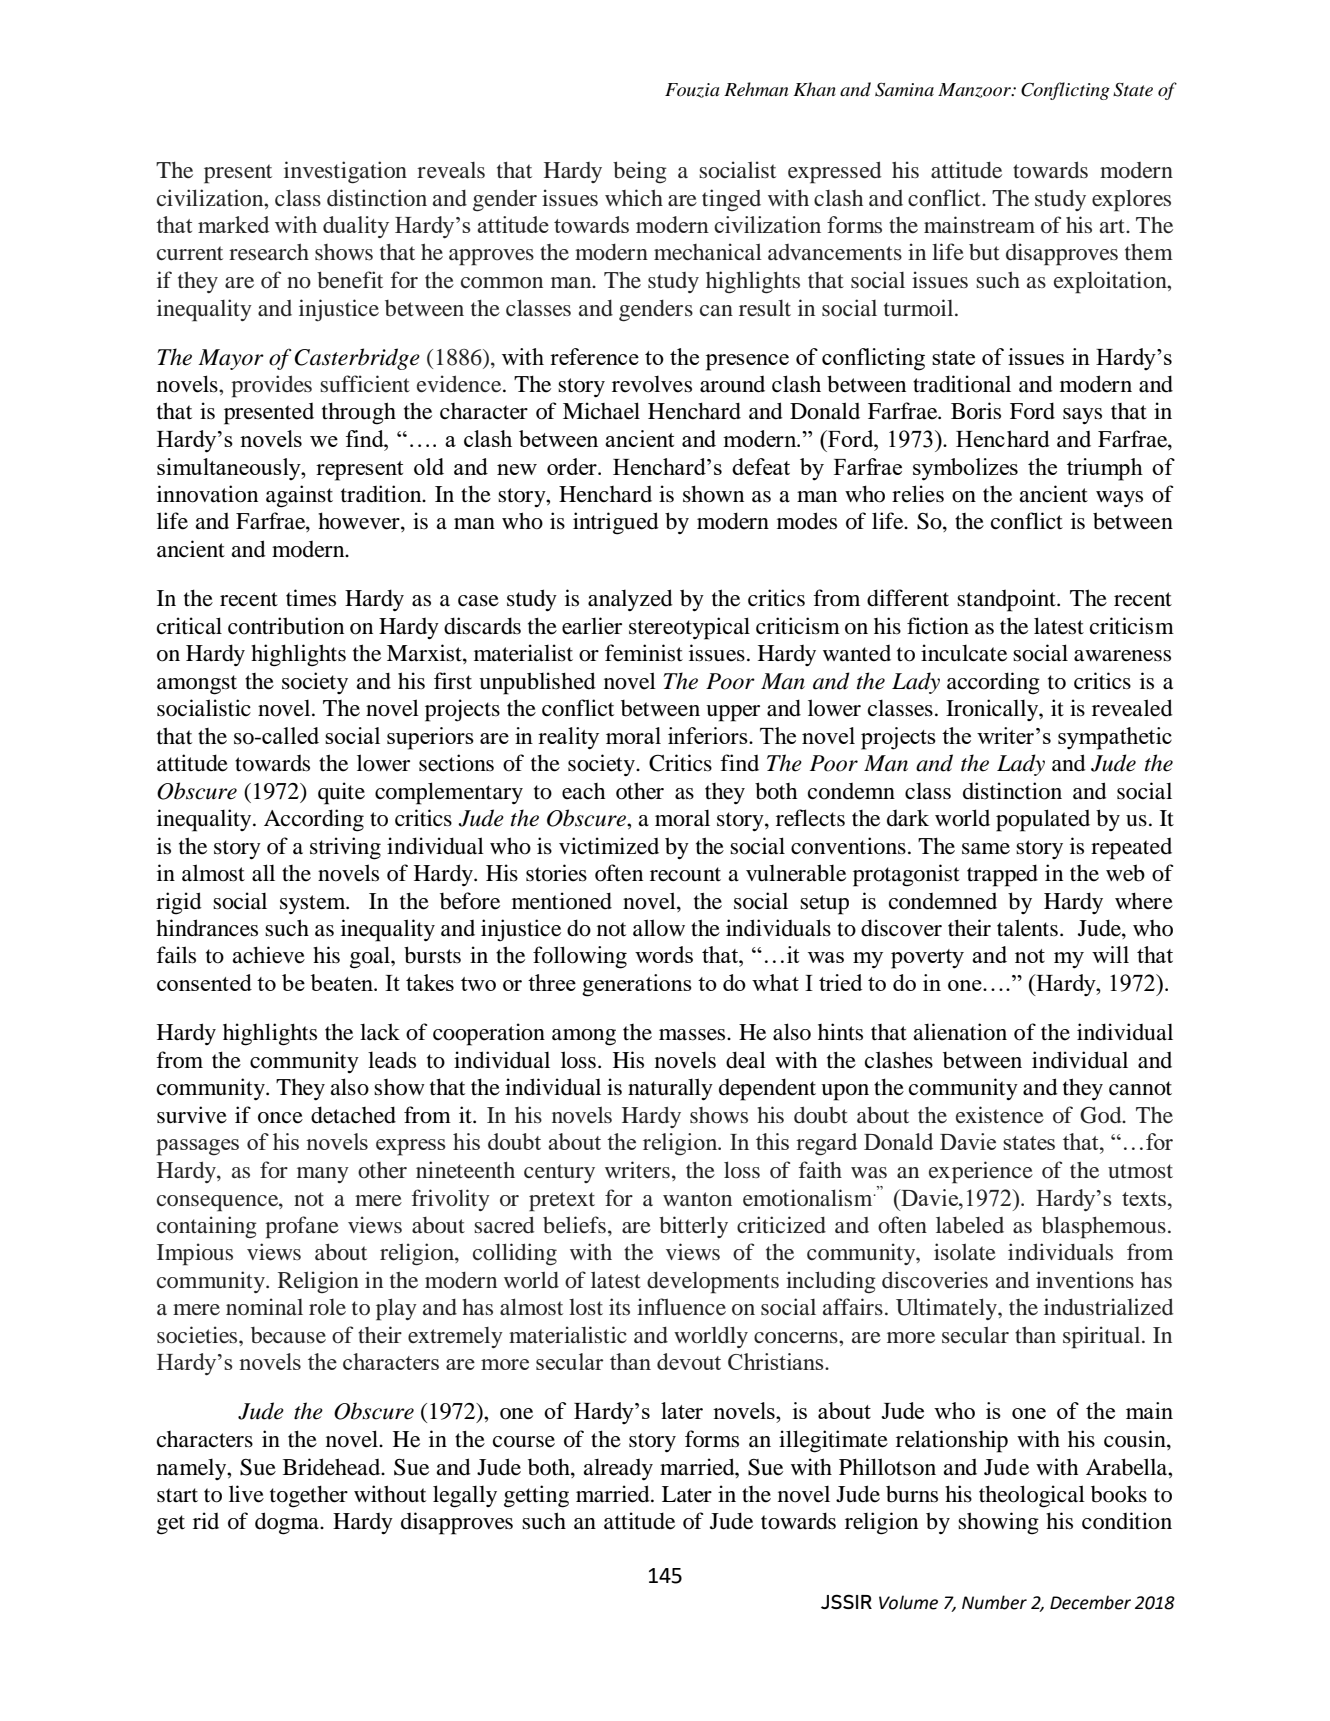 Image resolution: width=1330 pixels, height=1721 pixels. I want to click on explores, so click(1131, 200).
